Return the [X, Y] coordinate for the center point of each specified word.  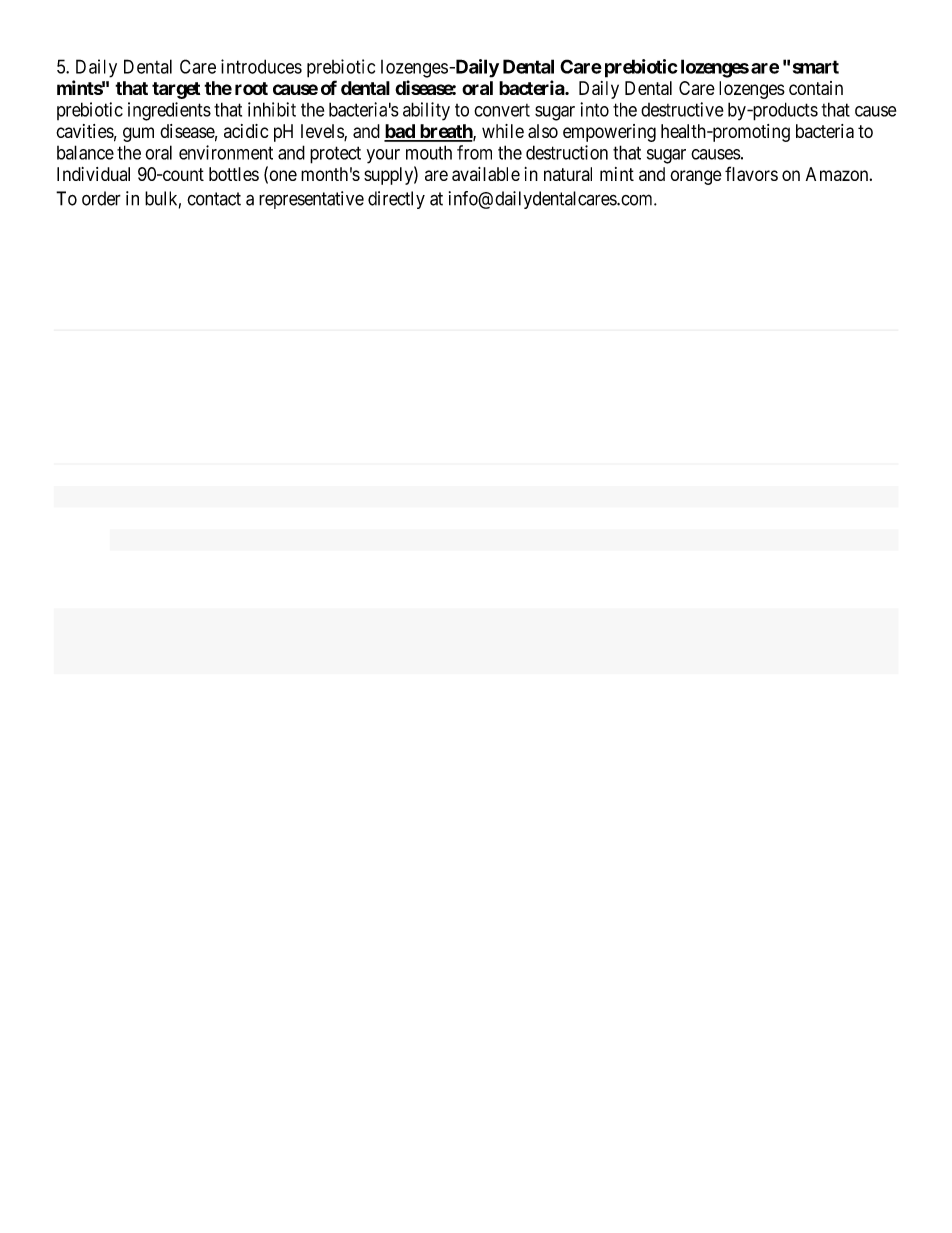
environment [226, 152]
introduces [261, 66]
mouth [429, 152]
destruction [567, 152]
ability [426, 111]
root [251, 88]
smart [816, 67]
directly [396, 200]
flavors [751, 173]
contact [214, 199]
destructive [682, 109]
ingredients [169, 111]
